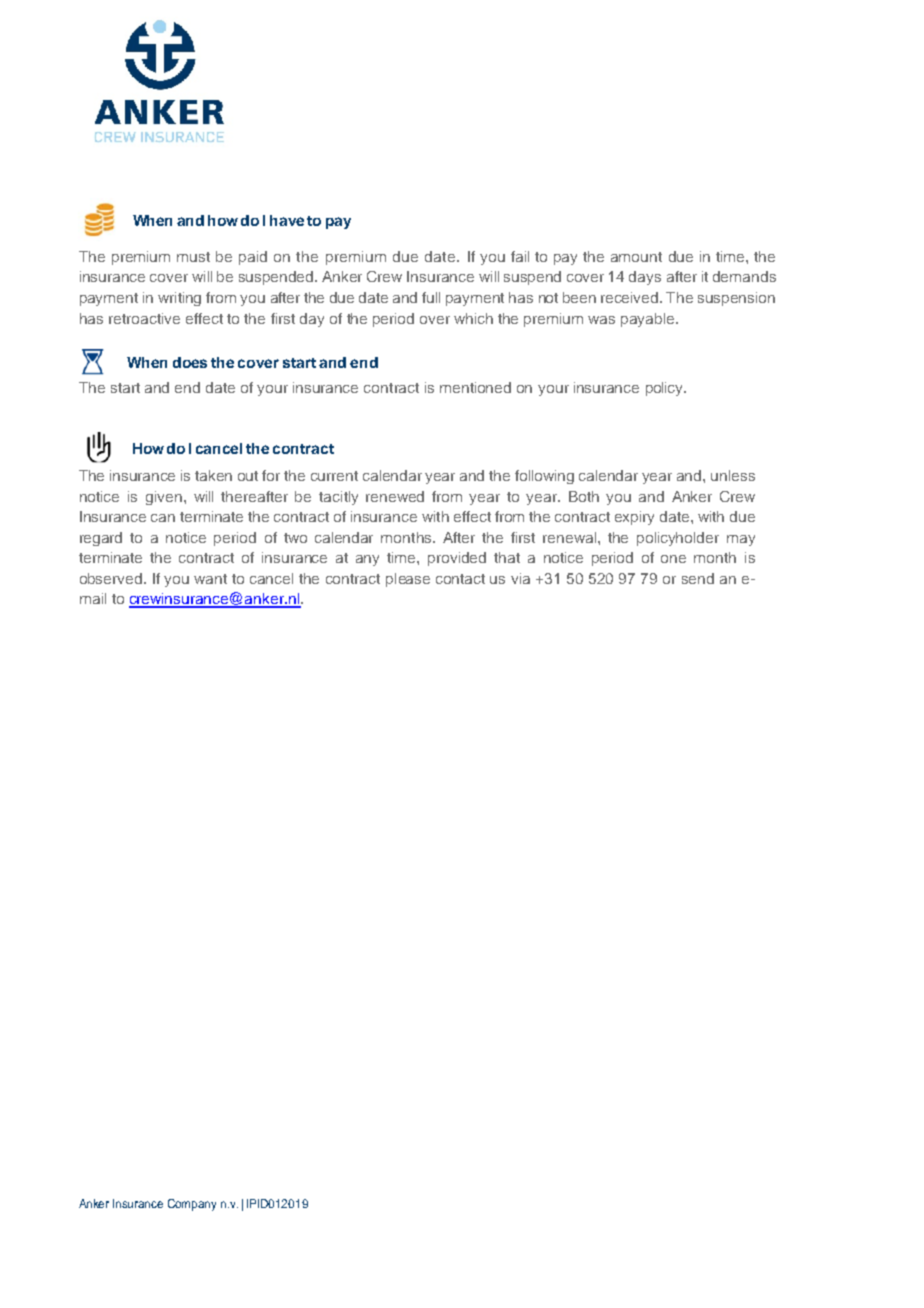 Image resolution: width=924 pixels, height=1308 pixels. Describe the element at coordinates (193, 257) in the page. I see `must` at that location.
